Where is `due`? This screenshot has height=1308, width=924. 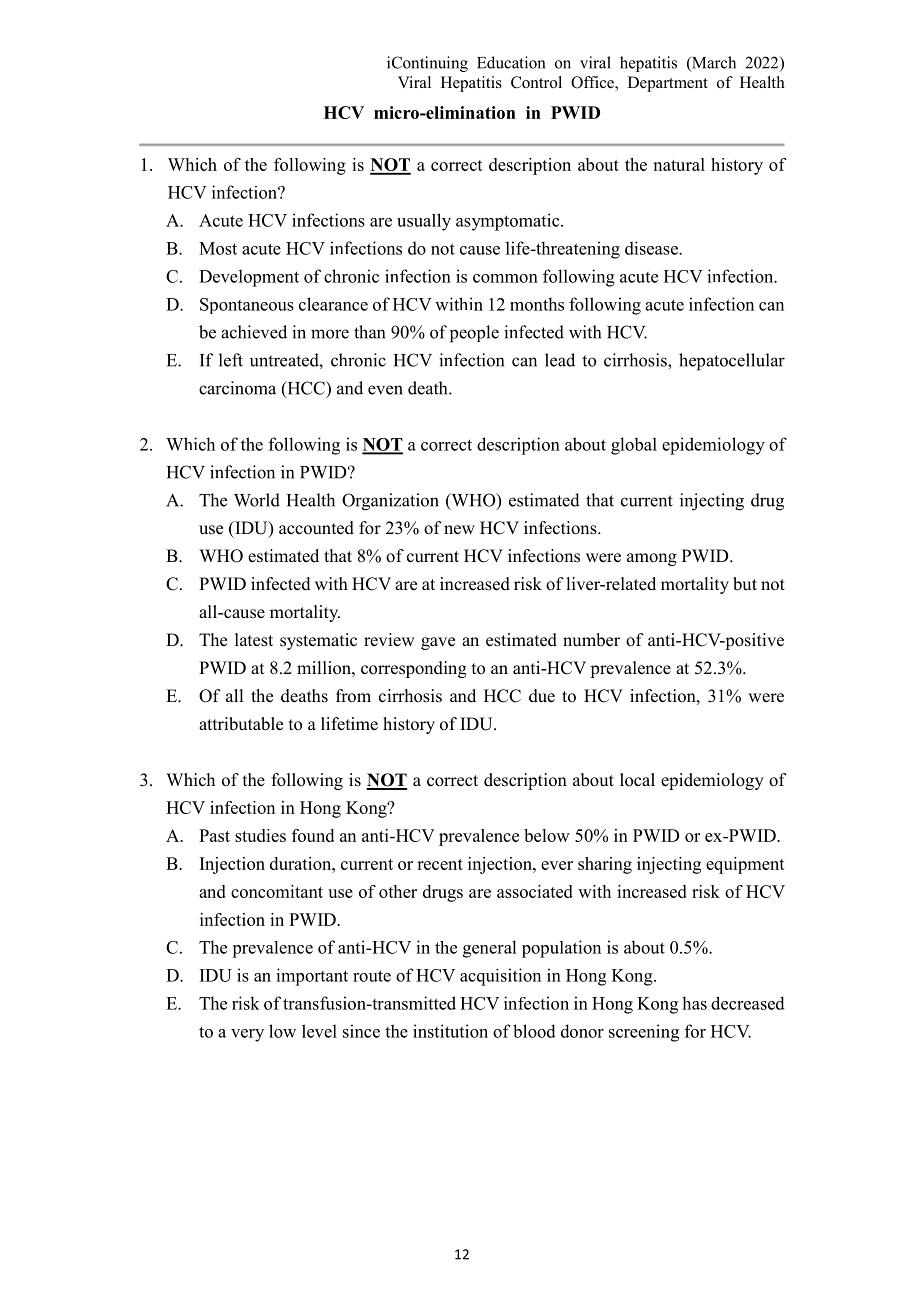
due is located at coordinates (542, 696).
